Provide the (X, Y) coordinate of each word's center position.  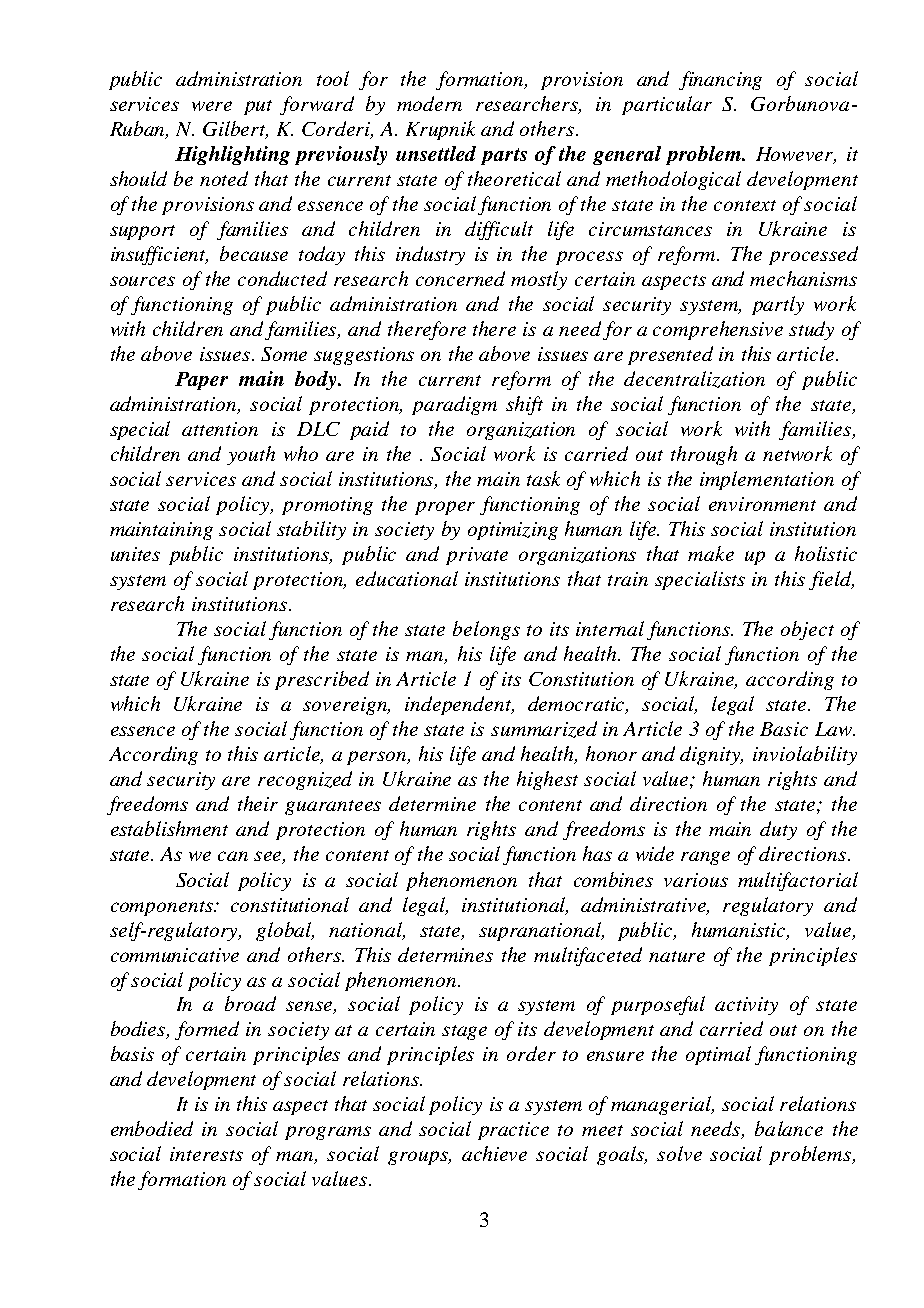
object (807, 630)
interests (206, 1154)
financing (720, 80)
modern (429, 103)
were (212, 106)
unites (135, 554)
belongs (486, 630)
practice (513, 1131)
